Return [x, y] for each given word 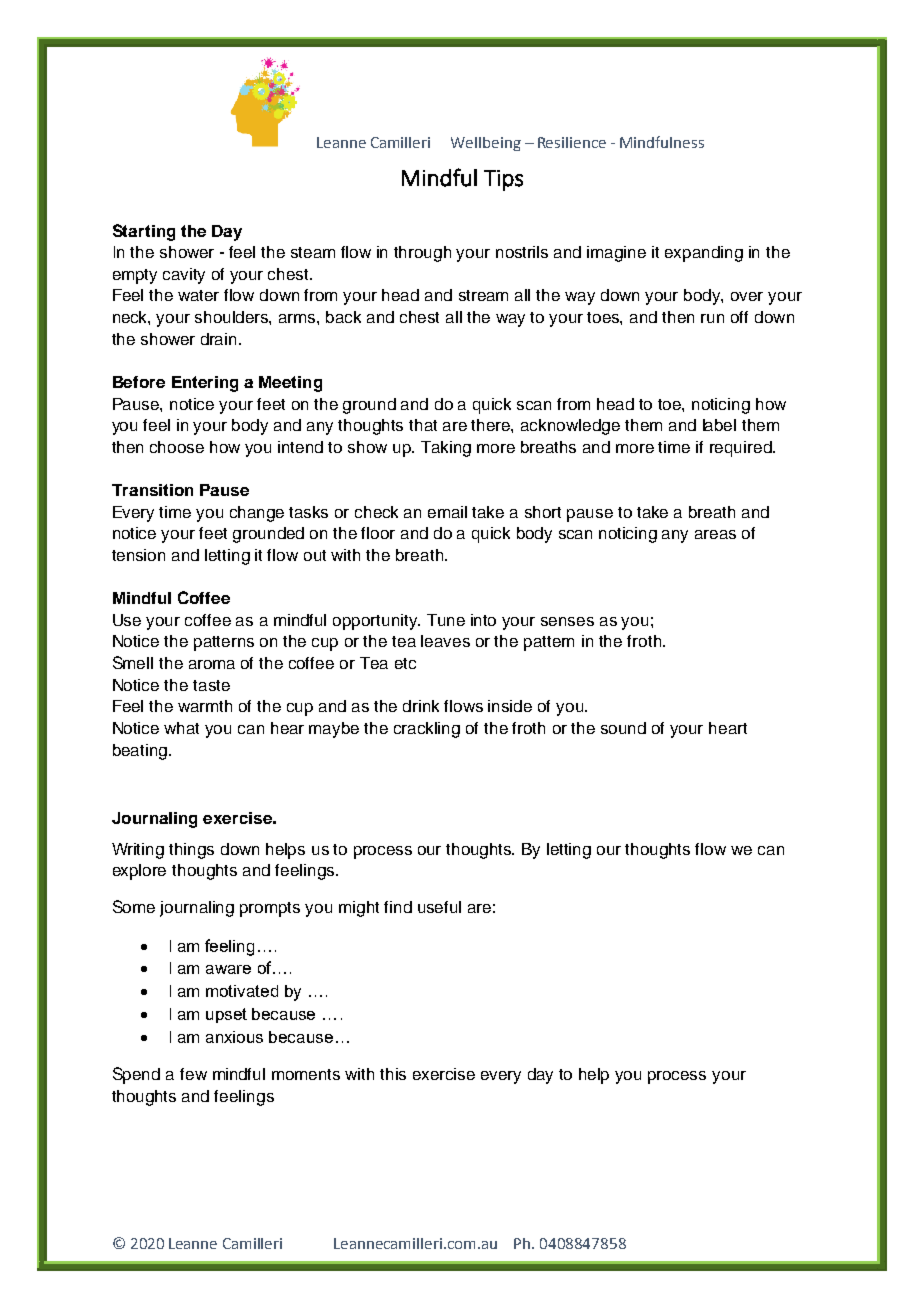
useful [439, 907]
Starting [144, 232]
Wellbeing [486, 144]
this [393, 1074]
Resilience [572, 142]
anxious [234, 1037]
